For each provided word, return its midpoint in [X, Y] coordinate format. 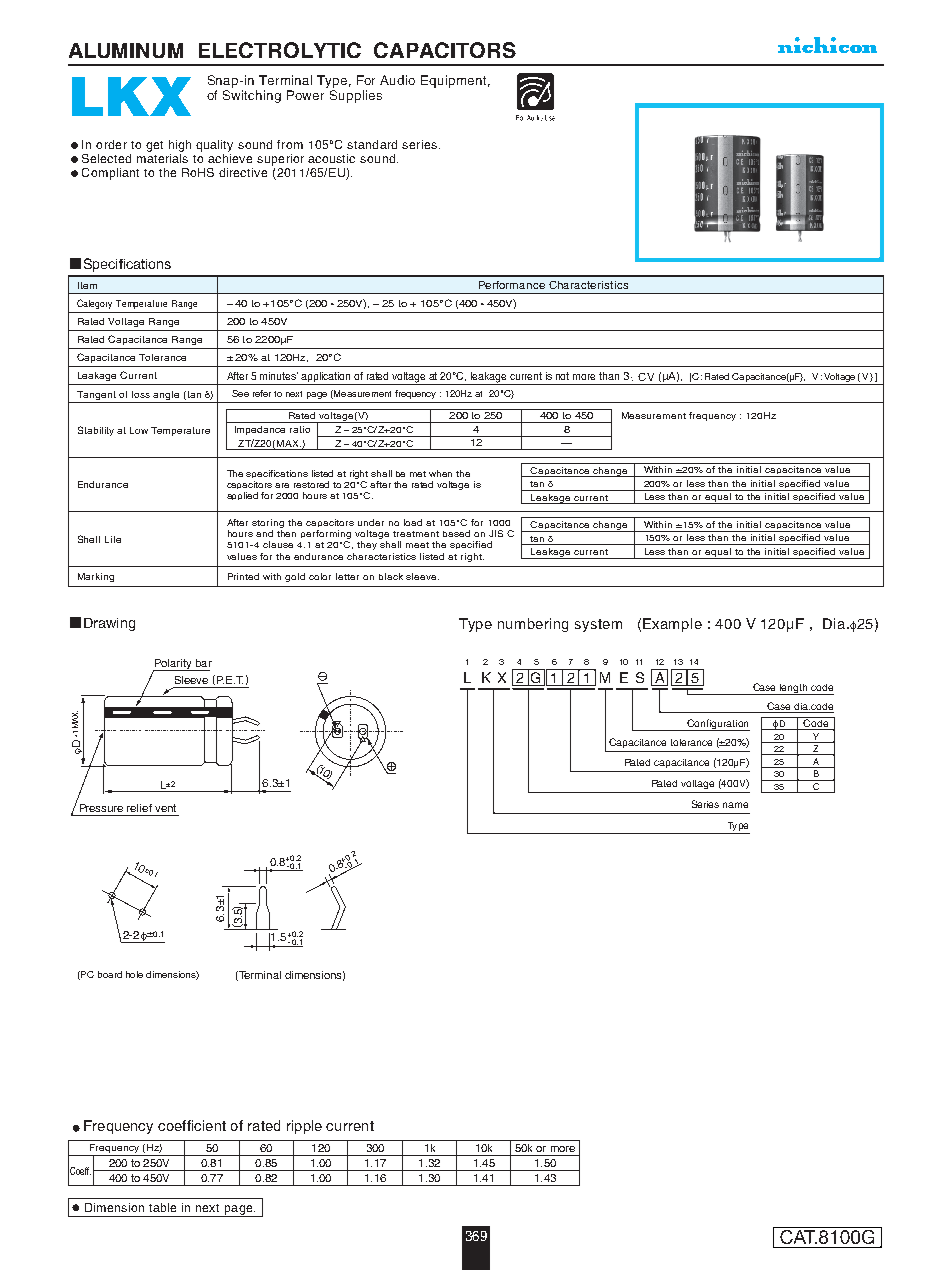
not [562, 376]
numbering [533, 625]
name [735, 805]
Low [139, 430]
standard [372, 144]
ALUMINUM [126, 50]
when [440, 473]
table [162, 1207]
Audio [397, 80]
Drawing [109, 624]
